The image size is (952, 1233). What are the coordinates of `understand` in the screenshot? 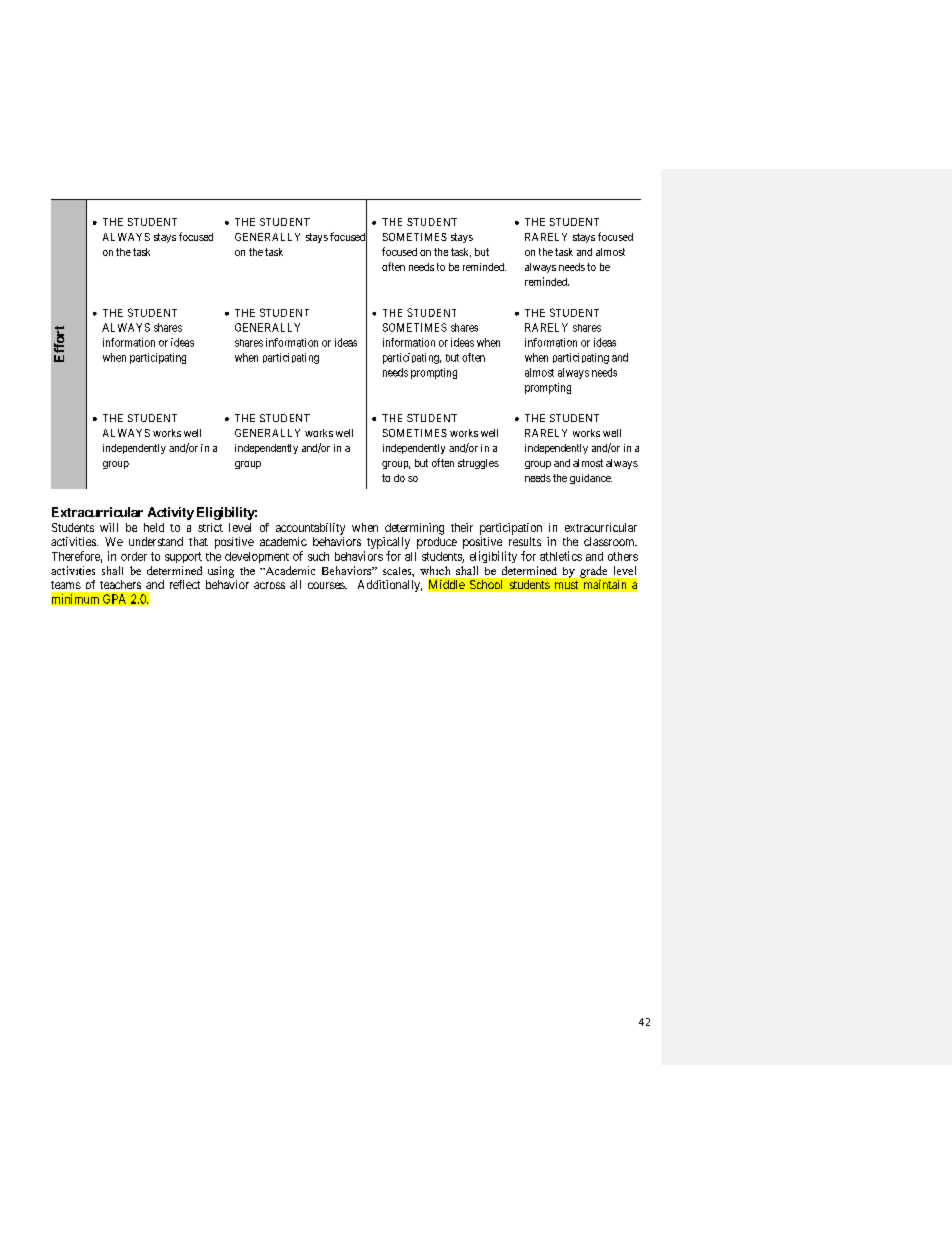 It's located at (156, 541).
